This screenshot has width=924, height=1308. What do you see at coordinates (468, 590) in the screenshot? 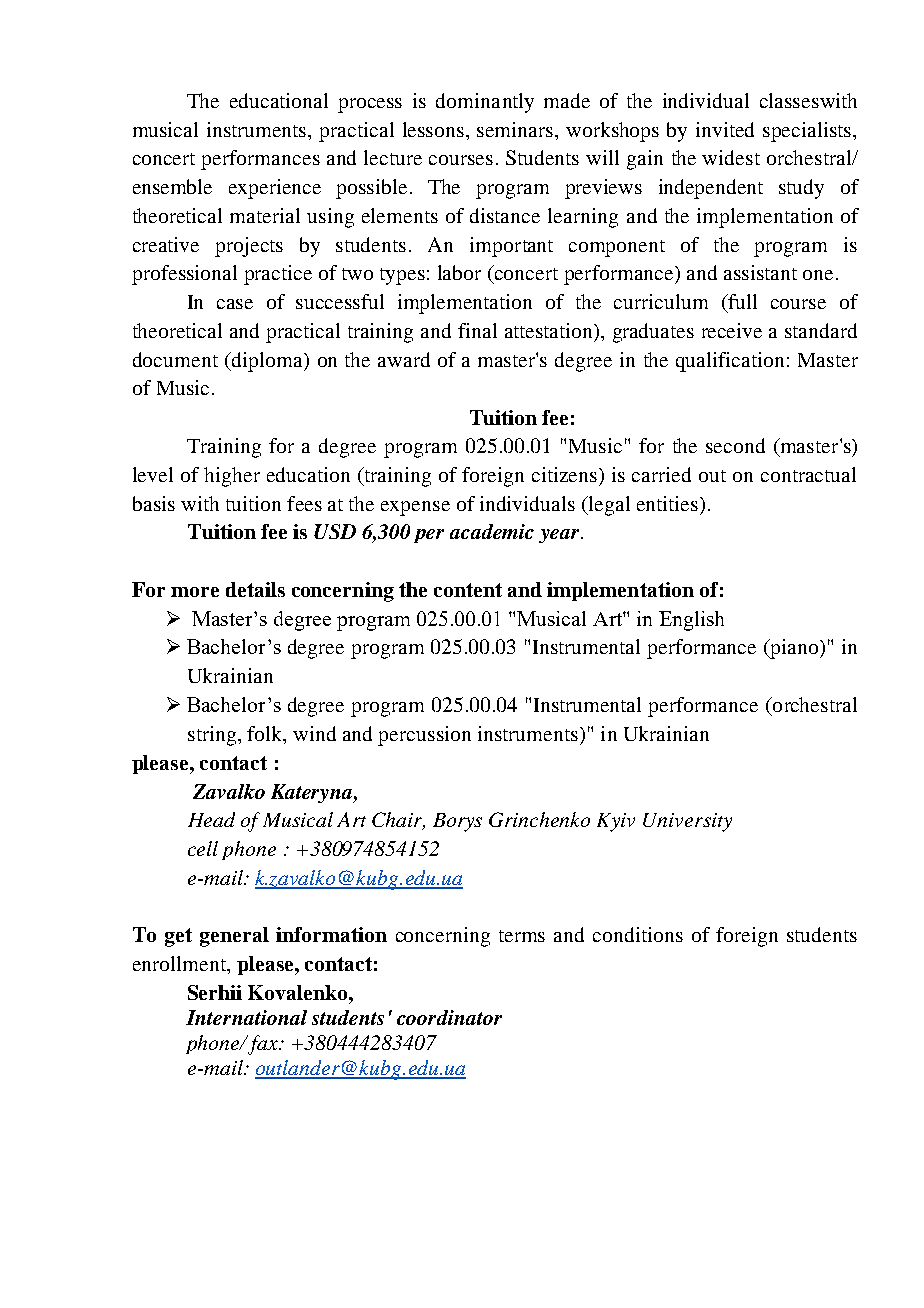
I see `content` at bounding box center [468, 590].
